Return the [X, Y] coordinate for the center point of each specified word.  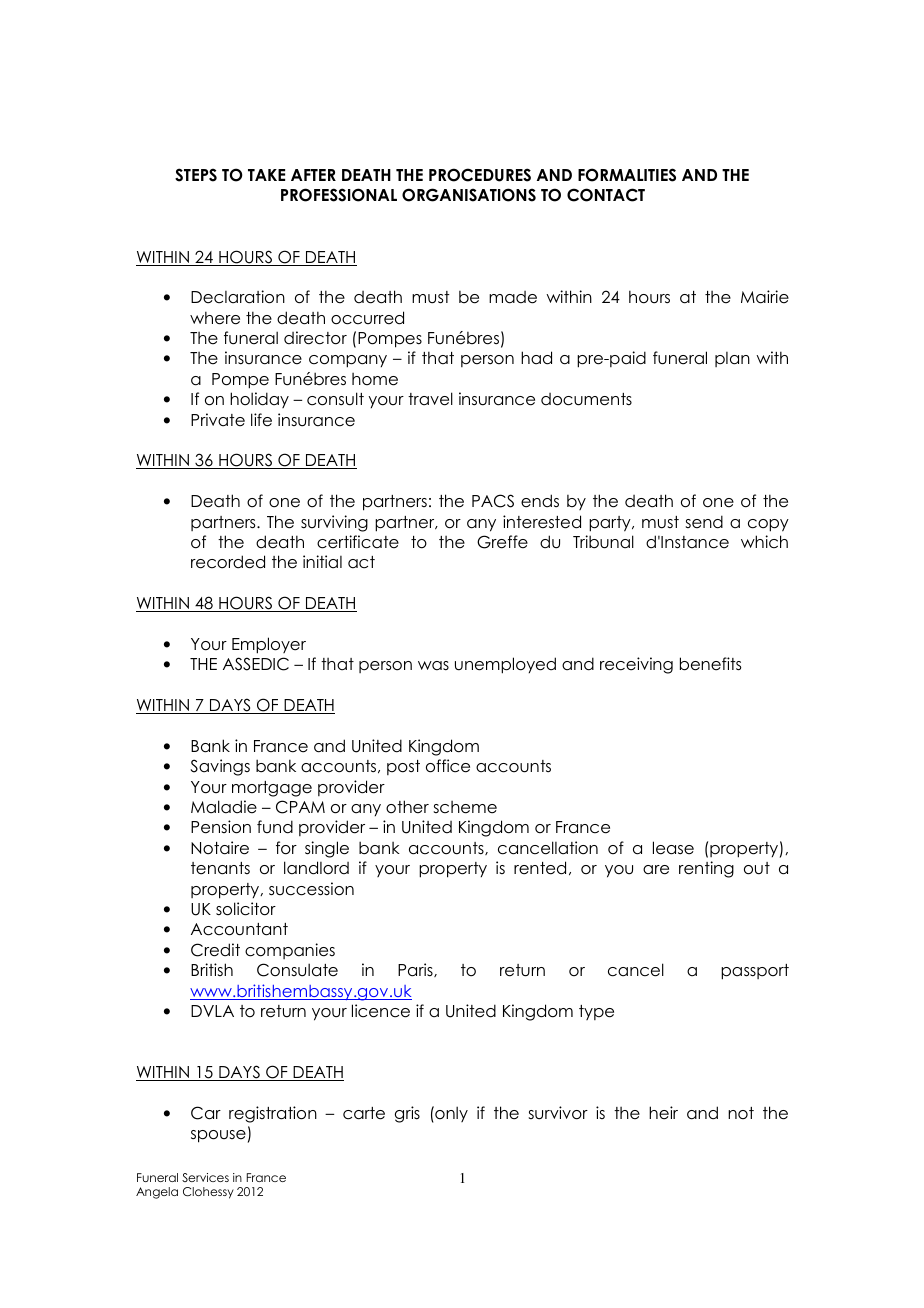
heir [663, 1113]
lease [673, 848]
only [450, 1114]
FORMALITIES [627, 175]
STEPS [196, 175]
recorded [228, 562]
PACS [493, 501]
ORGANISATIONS [469, 195]
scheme [465, 807]
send [704, 522]
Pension [221, 827]
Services [205, 1177]
